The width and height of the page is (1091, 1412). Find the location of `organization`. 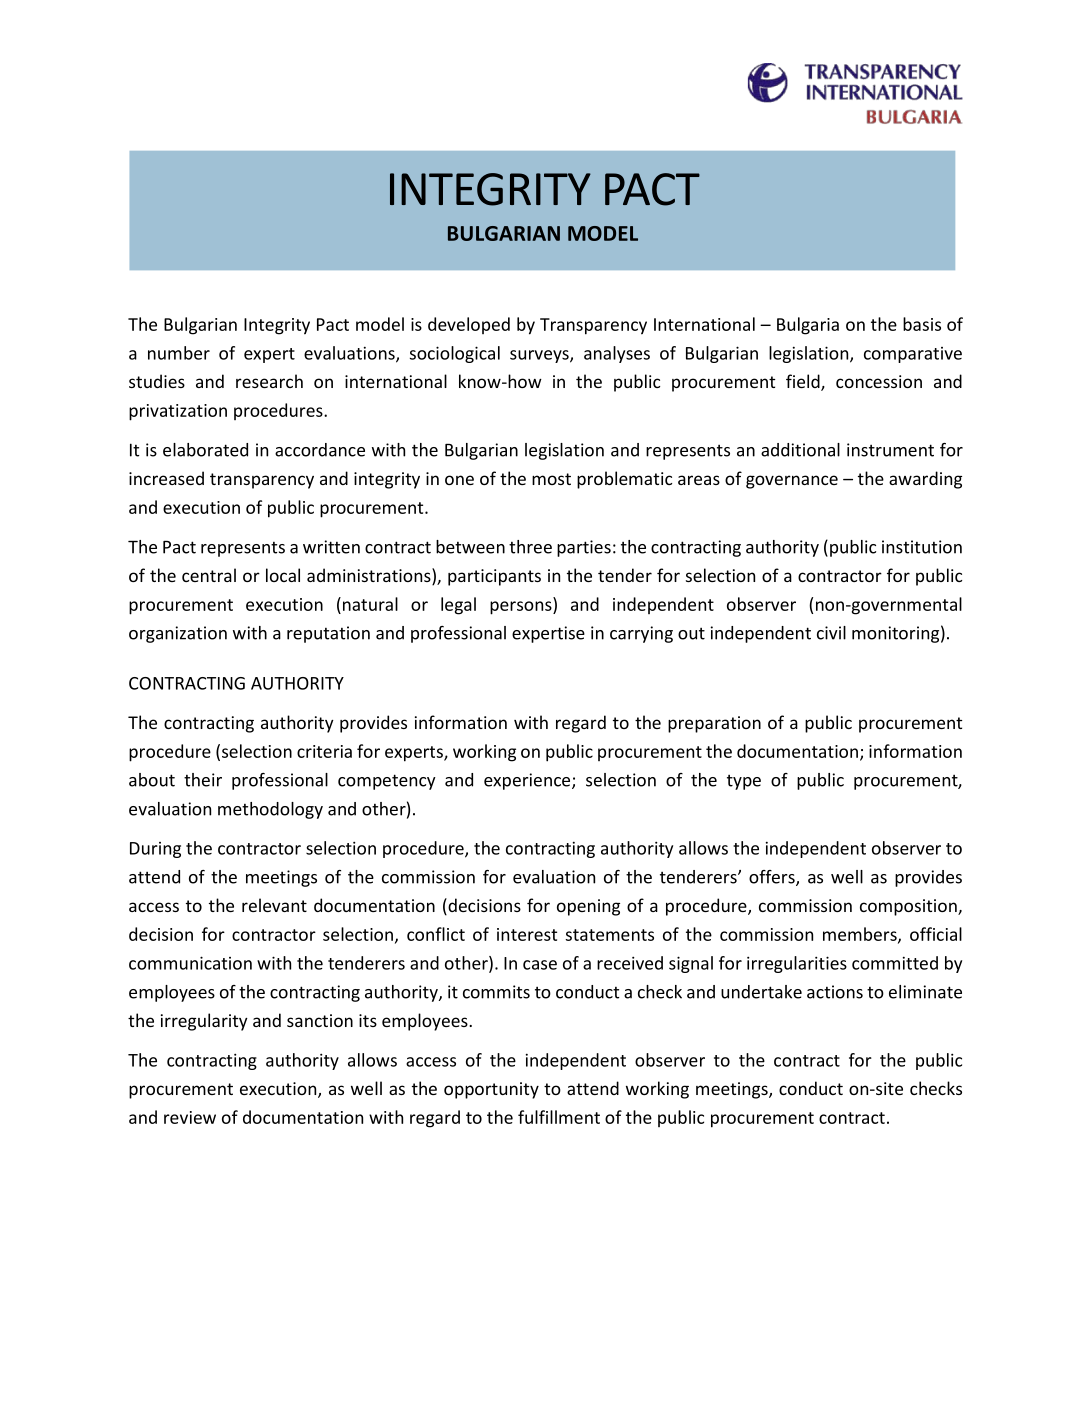

organization is located at coordinates (178, 634).
